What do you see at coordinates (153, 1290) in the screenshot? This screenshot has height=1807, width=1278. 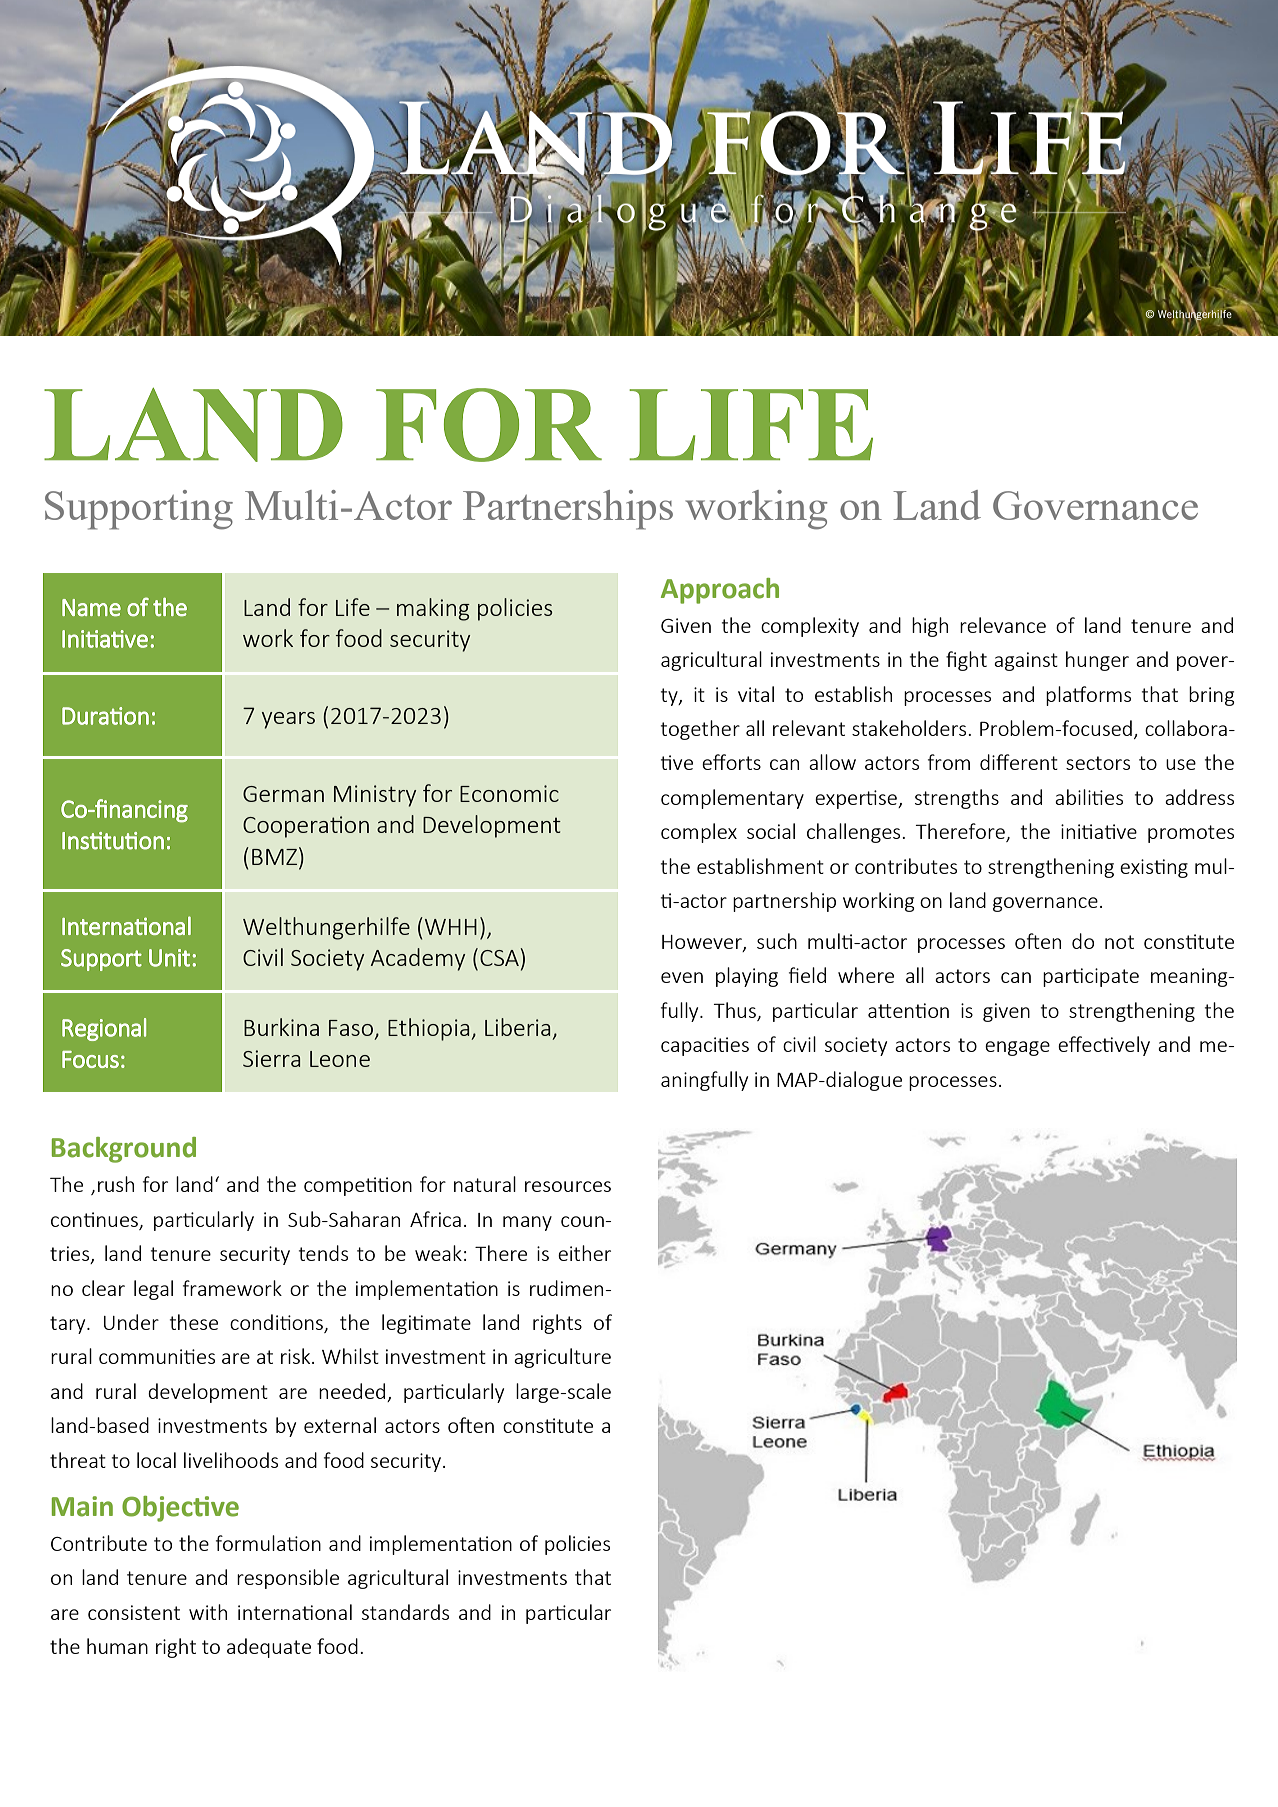 I see `legal` at bounding box center [153, 1290].
